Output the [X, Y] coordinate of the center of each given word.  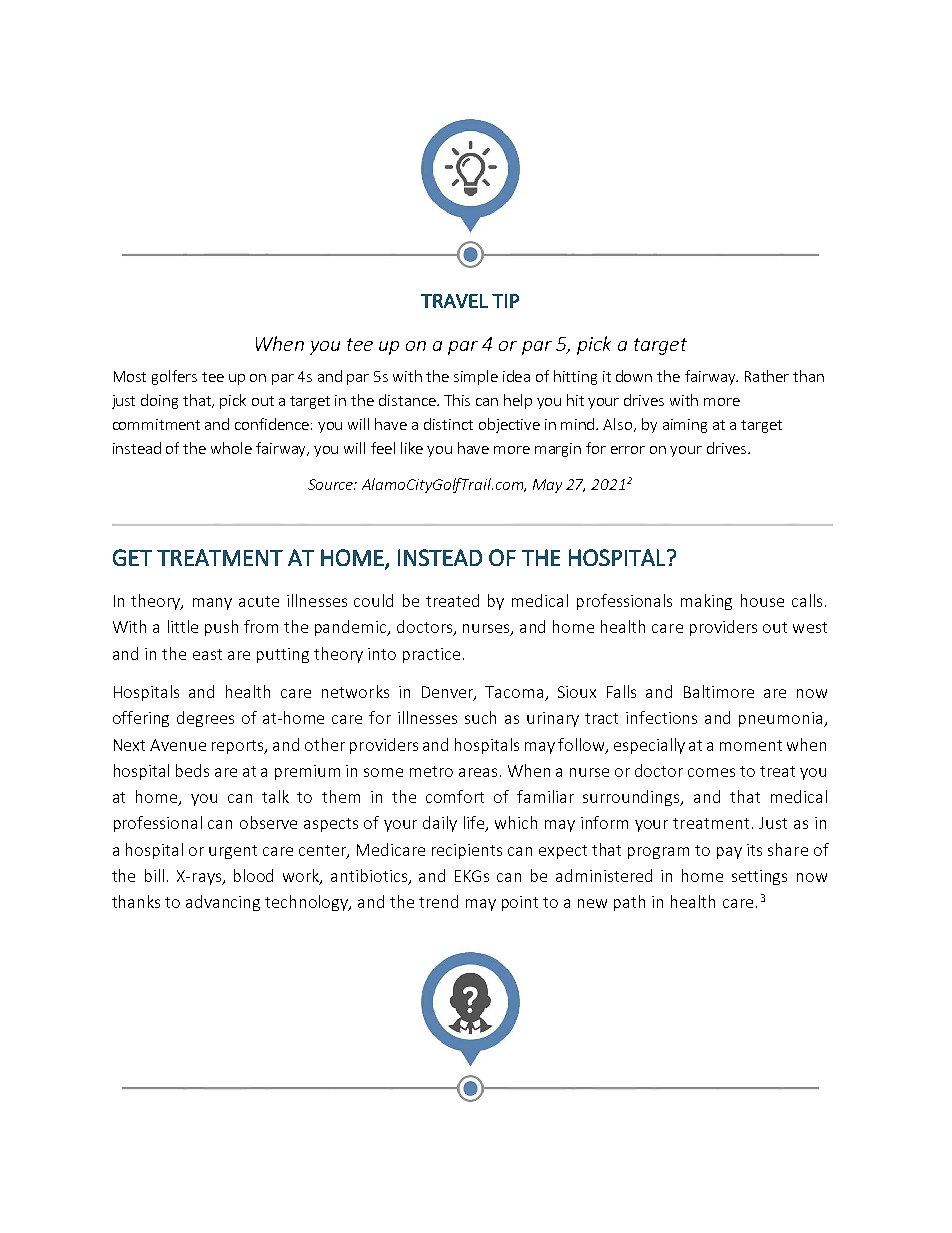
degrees [205, 719]
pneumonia [782, 719]
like [412, 448]
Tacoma [515, 693]
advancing [223, 903]
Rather [767, 376]
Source [332, 484]
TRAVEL [454, 301]
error [628, 450]
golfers [174, 377]
